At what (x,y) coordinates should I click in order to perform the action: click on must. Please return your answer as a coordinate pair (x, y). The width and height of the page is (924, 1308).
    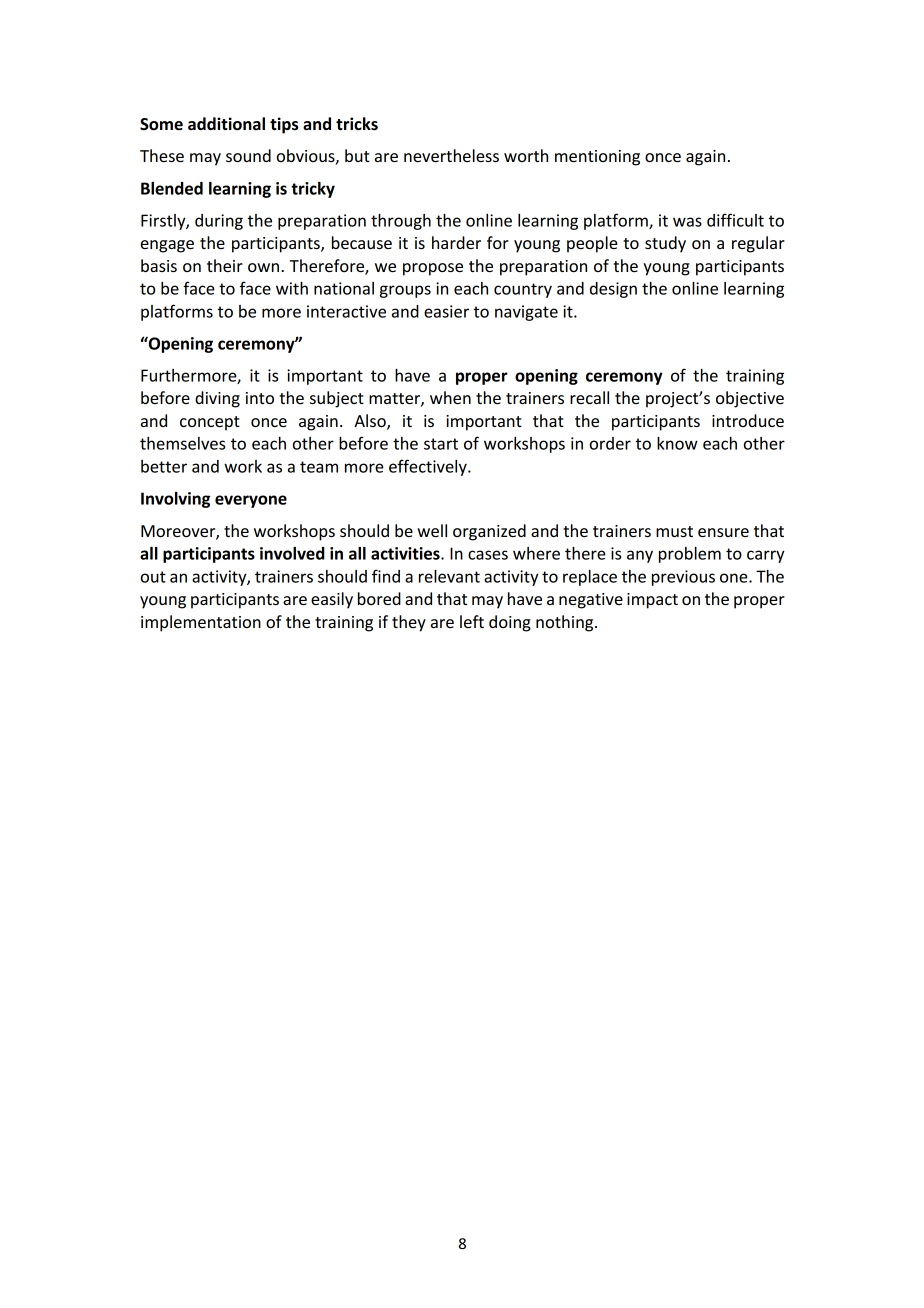
    Looking at the image, I should click on (674, 531).
